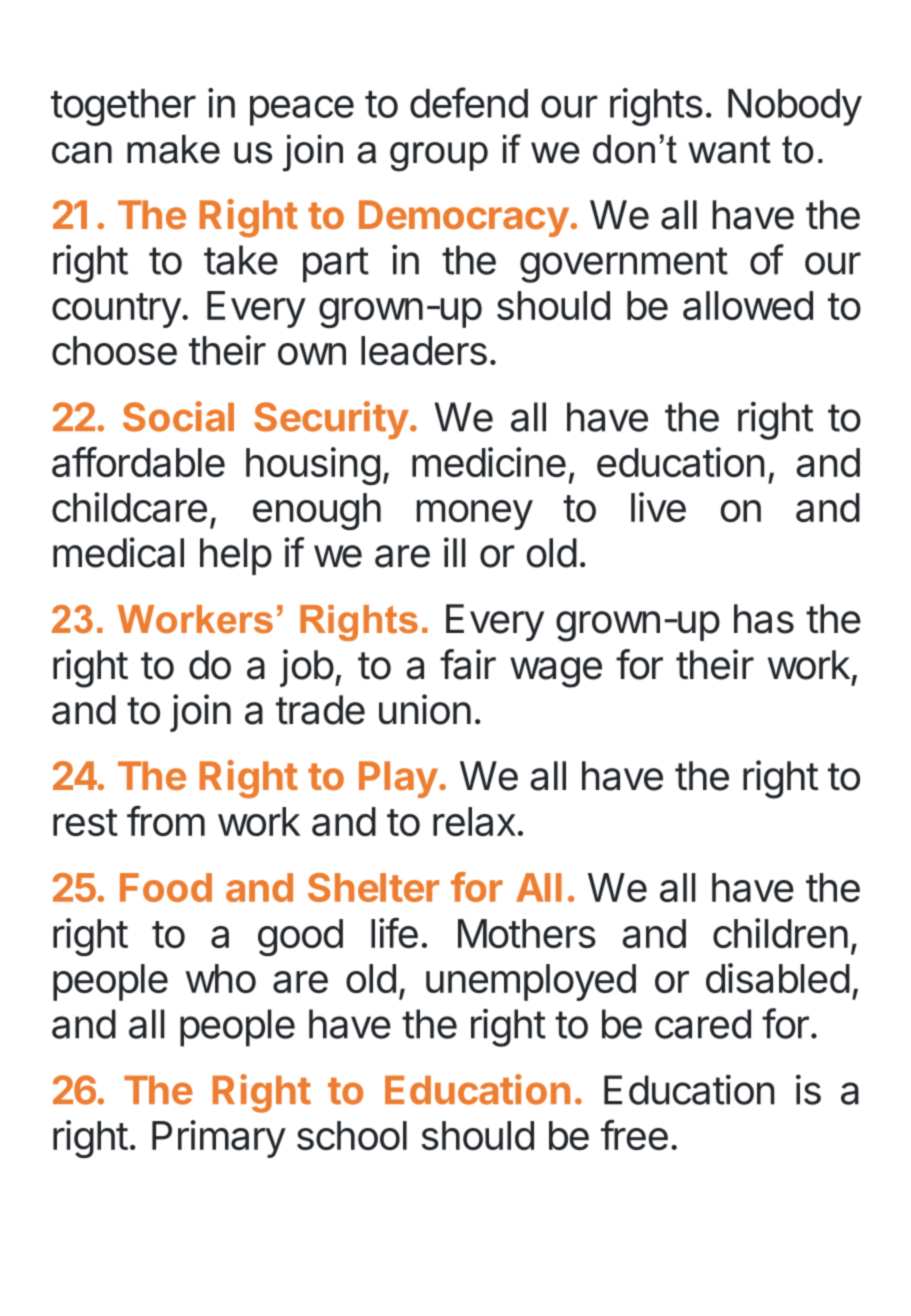 The height and width of the screenshot is (1316, 911). What do you see at coordinates (352, 1135) in the screenshot?
I see `school` at bounding box center [352, 1135].
